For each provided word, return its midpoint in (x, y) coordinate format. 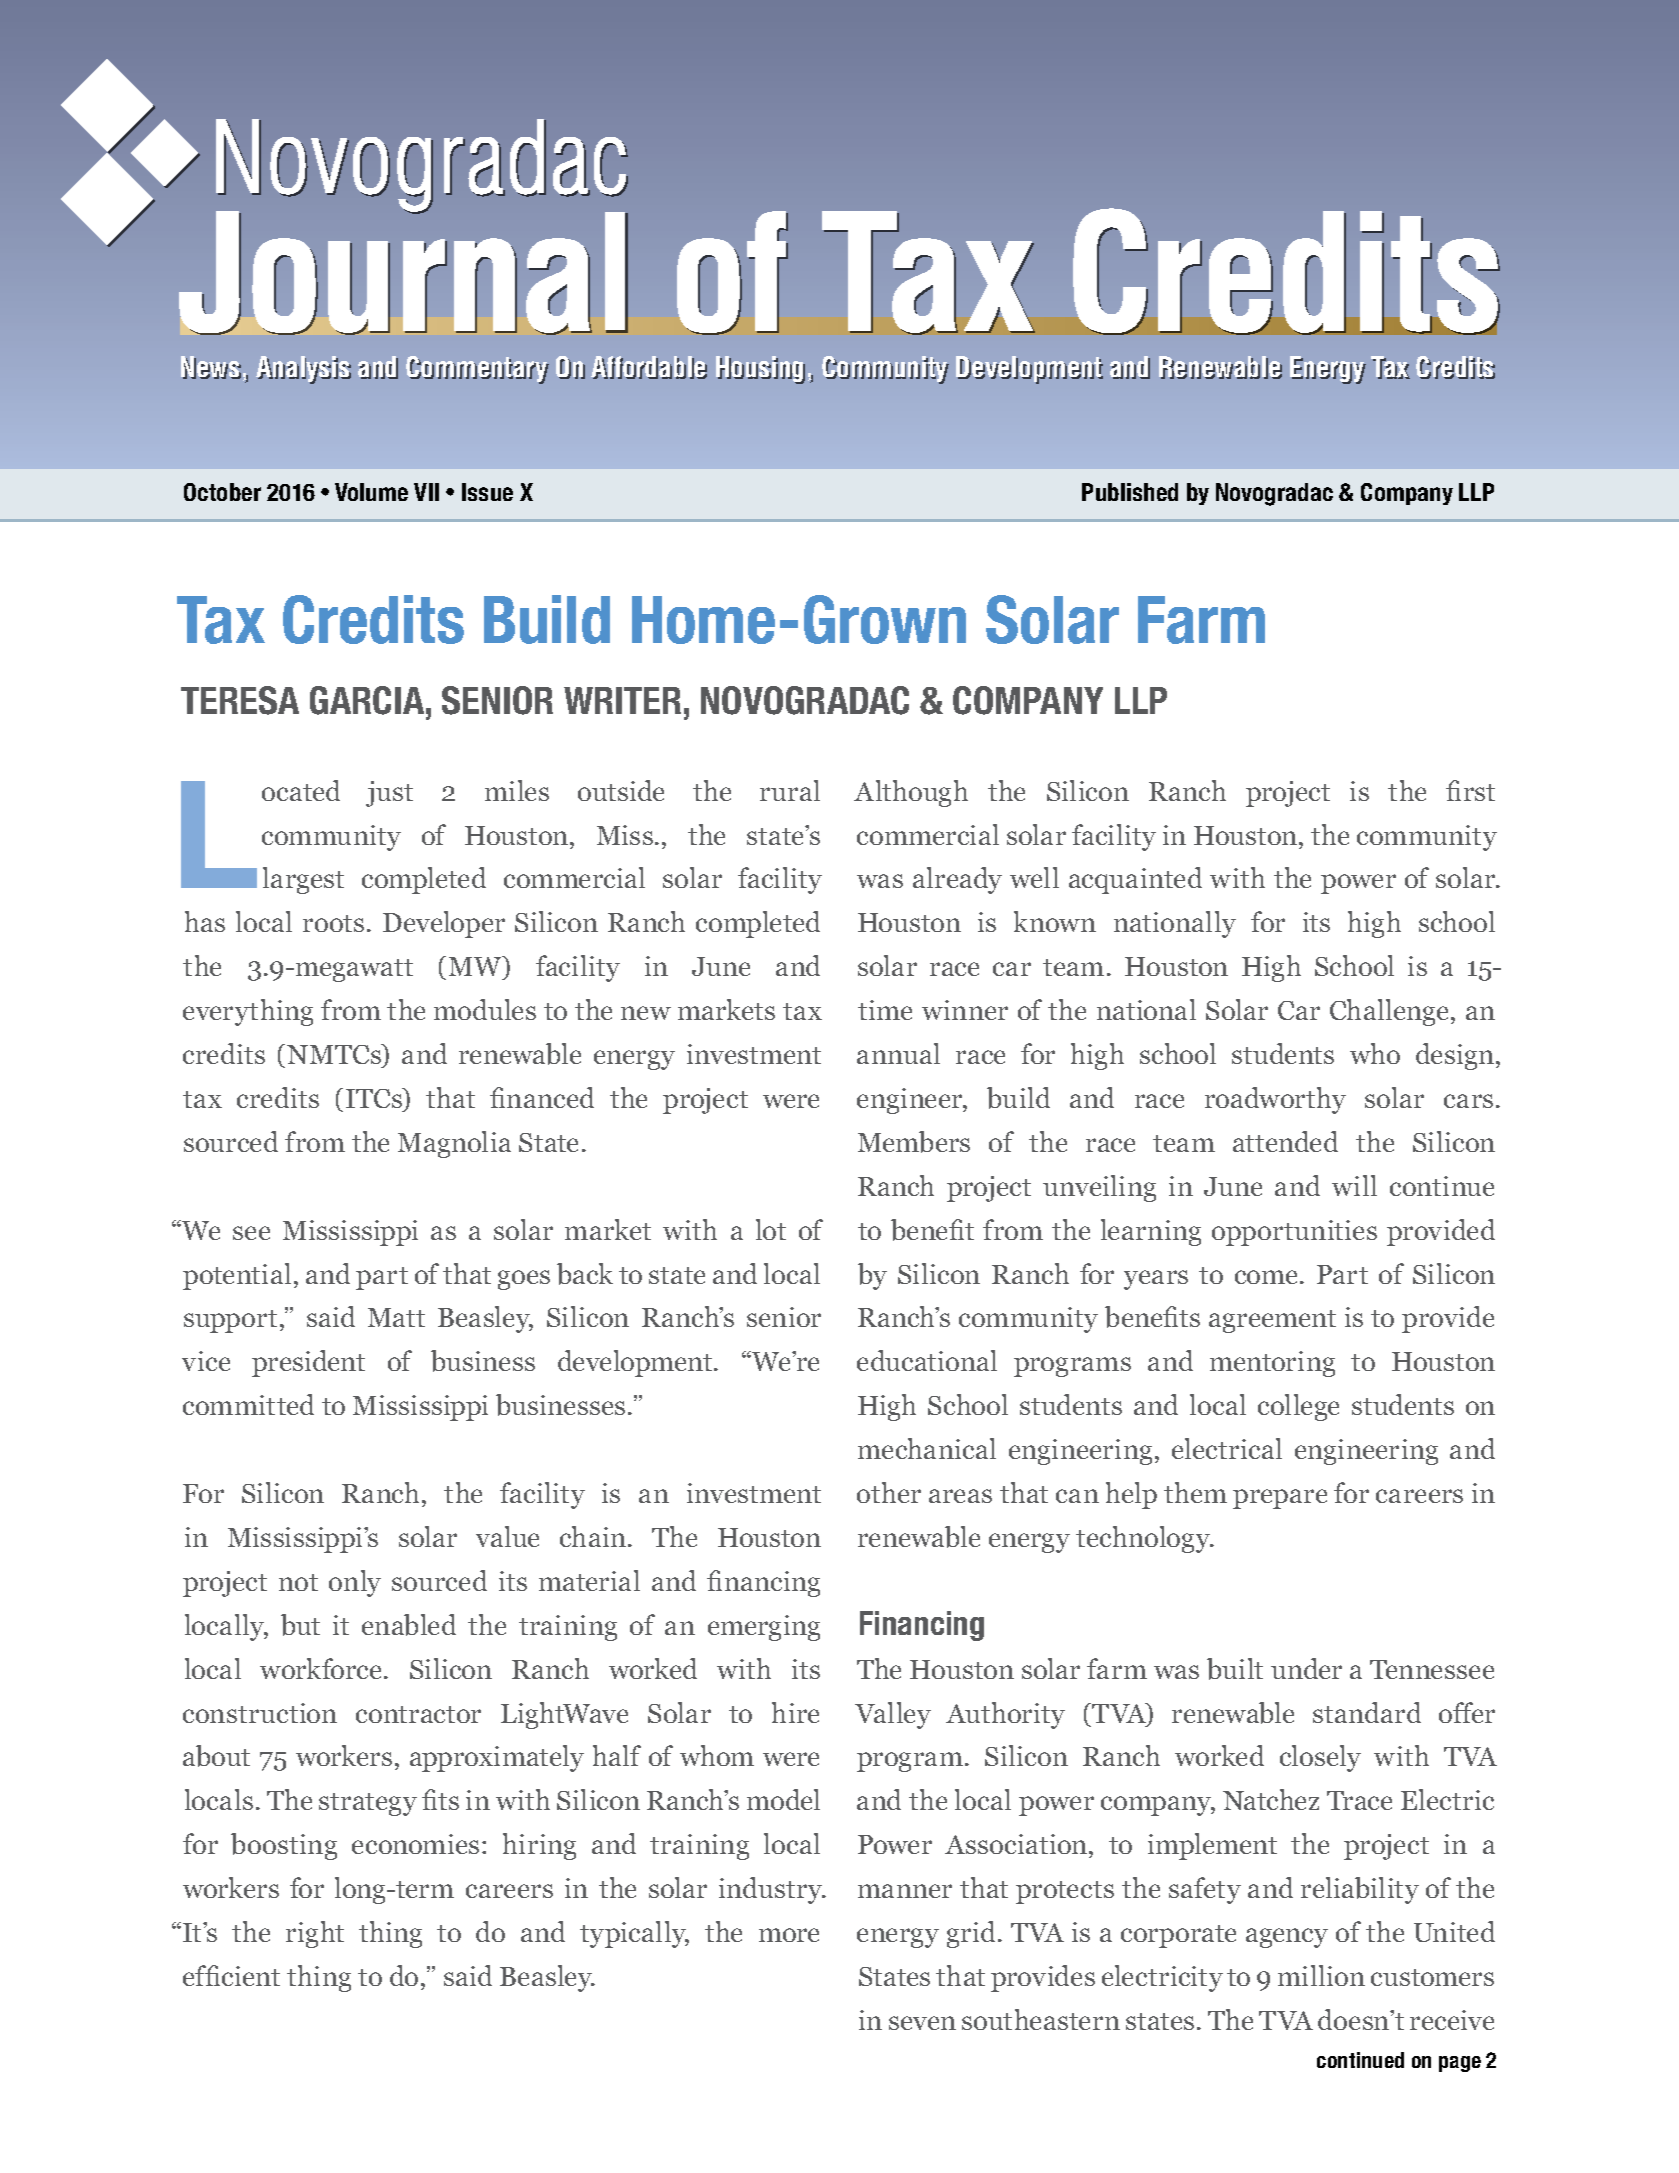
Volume (371, 492)
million (1321, 1975)
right (315, 1934)
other (889, 1492)
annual (898, 1053)
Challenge (1389, 1012)
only (355, 1583)
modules (485, 1009)
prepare (1280, 1499)
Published (1130, 492)
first (1470, 790)
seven (922, 2023)
